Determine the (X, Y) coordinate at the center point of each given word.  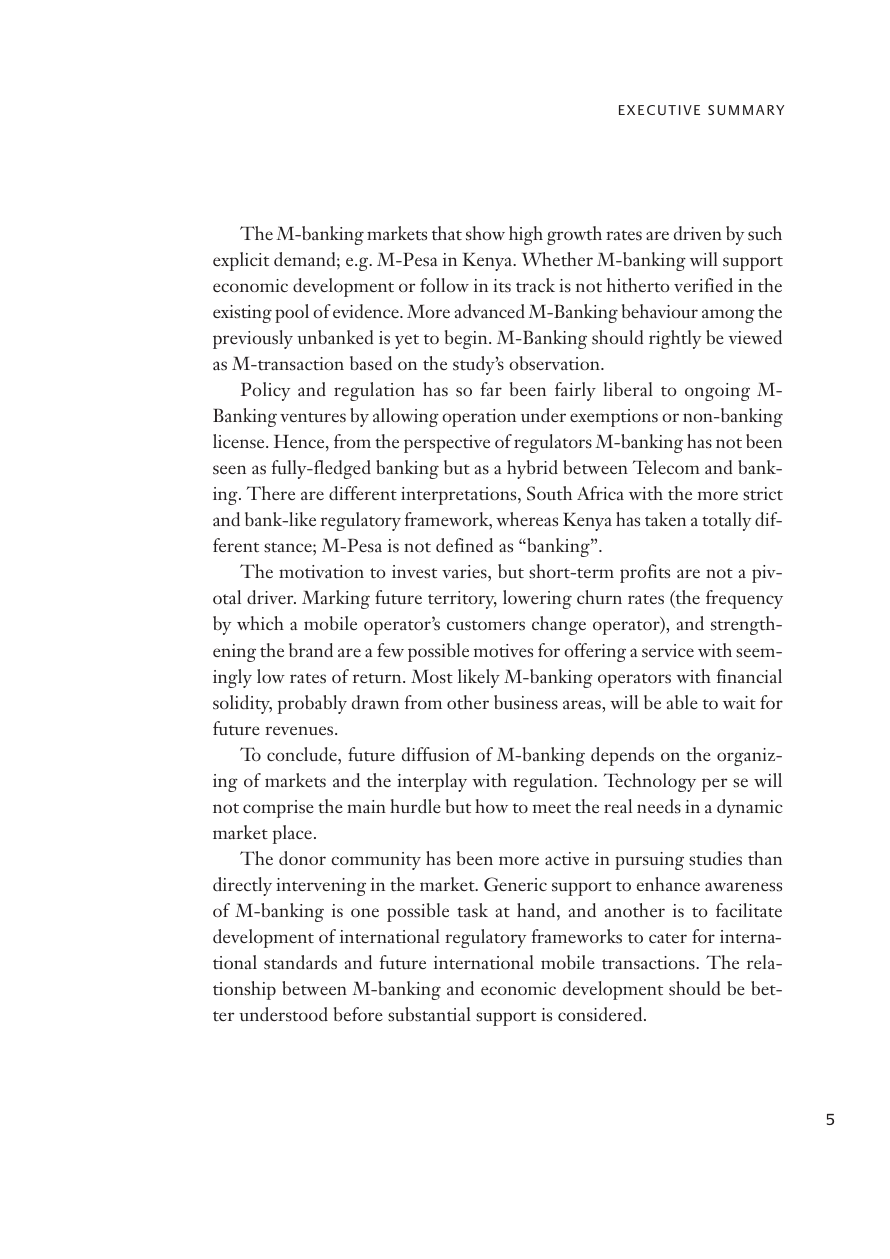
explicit (241, 261)
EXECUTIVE (659, 110)
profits (645, 573)
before (358, 1014)
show (485, 233)
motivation (321, 572)
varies (465, 572)
